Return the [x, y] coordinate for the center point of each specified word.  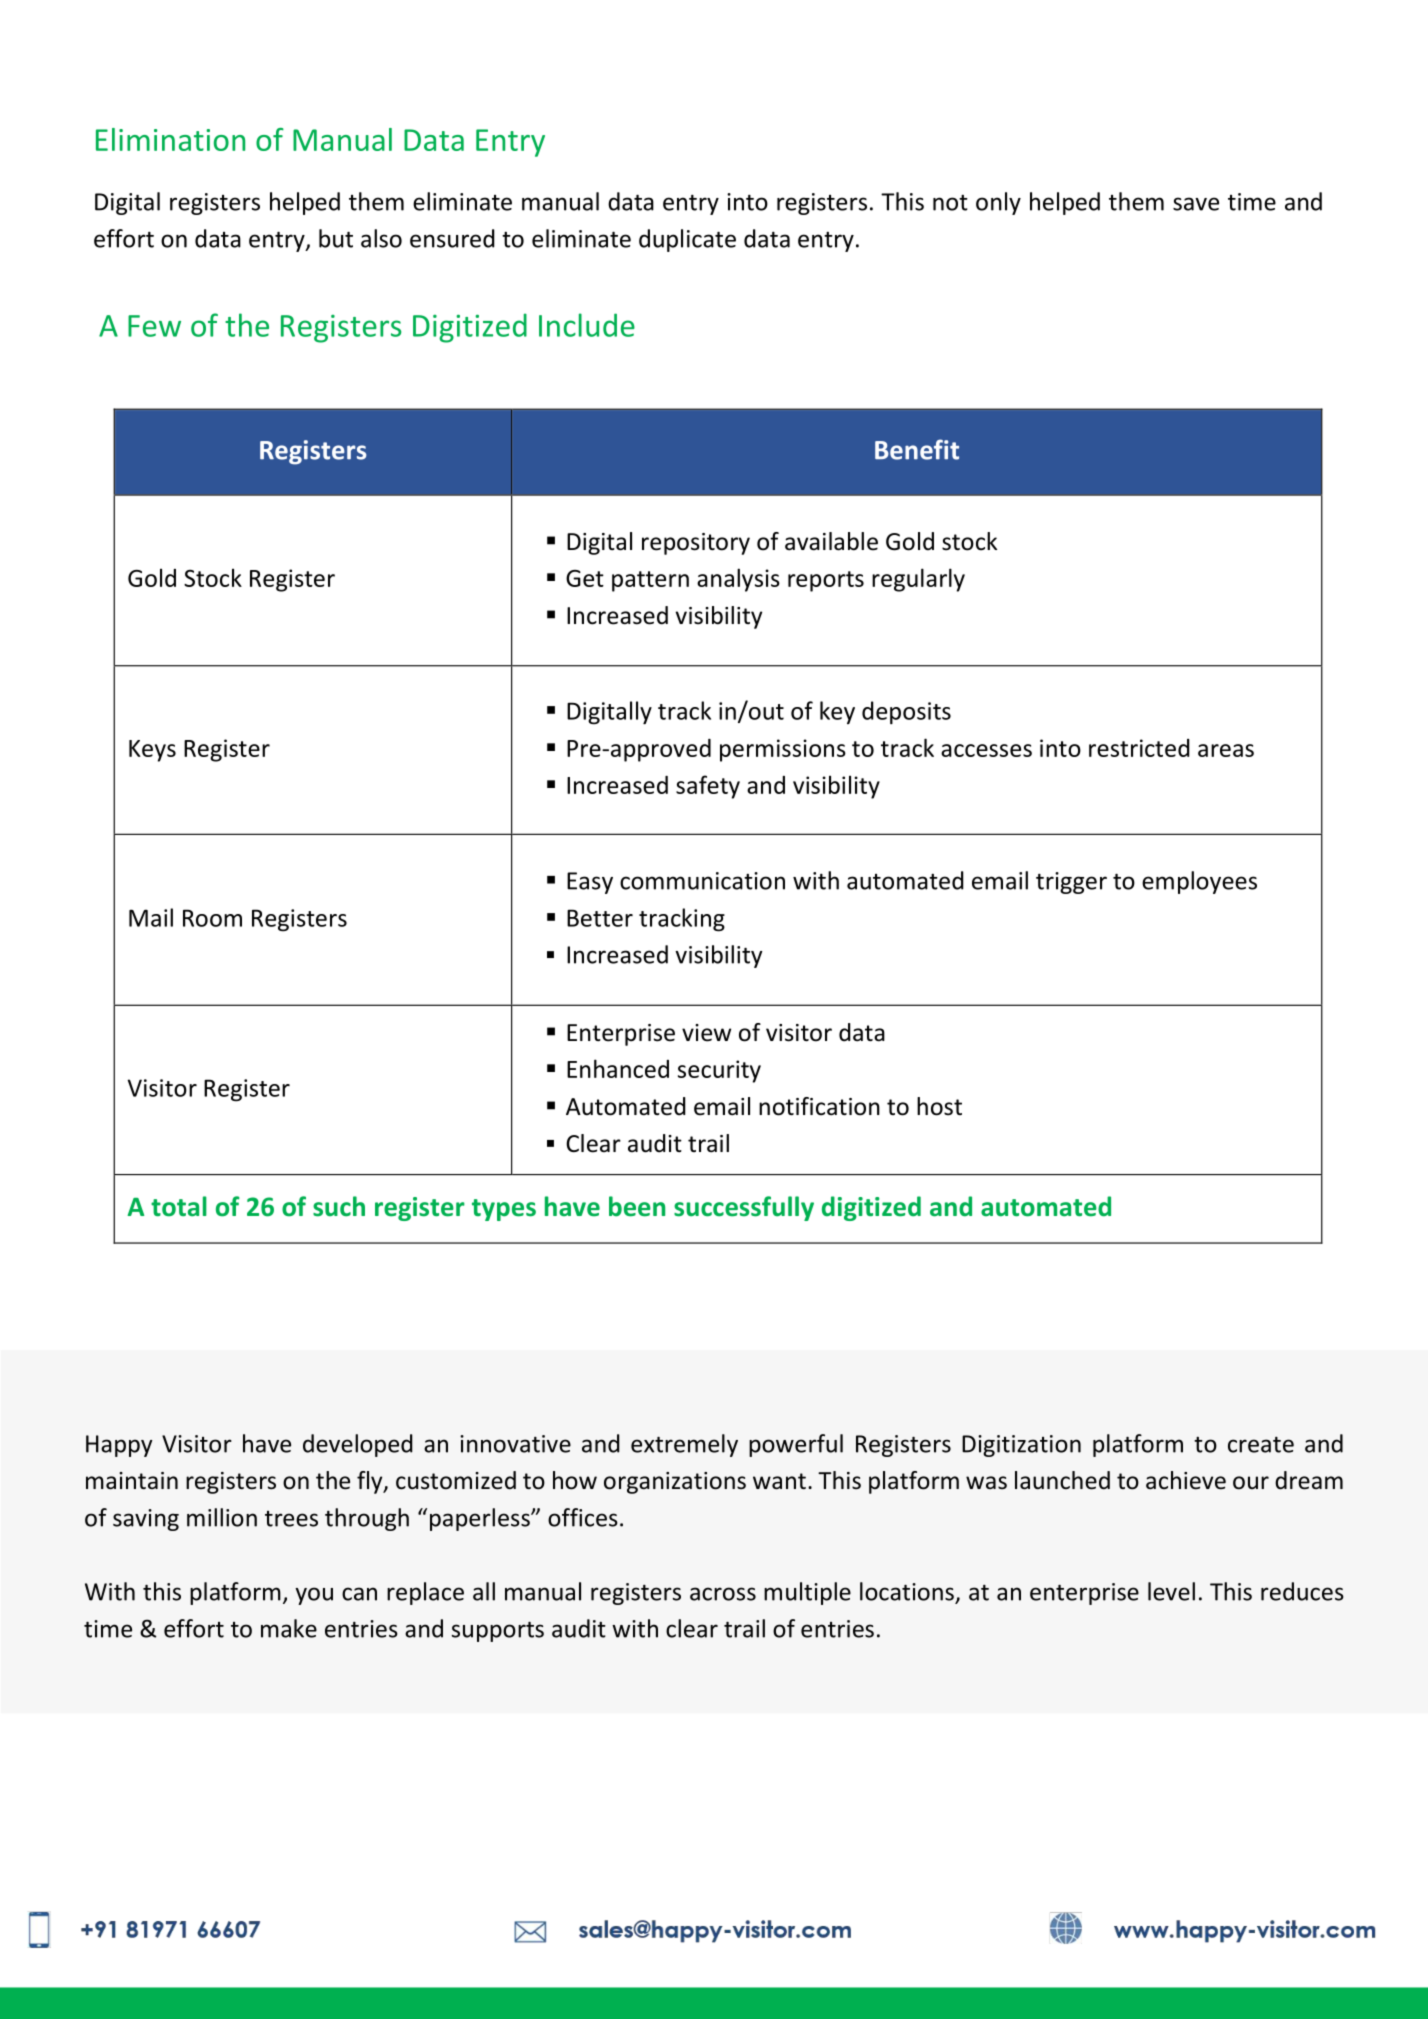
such [339, 1206]
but [336, 238]
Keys [152, 751]
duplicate [687, 240]
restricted [1139, 748]
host [939, 1106]
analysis [738, 580]
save [1196, 204]
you [314, 1596]
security [719, 1071]
